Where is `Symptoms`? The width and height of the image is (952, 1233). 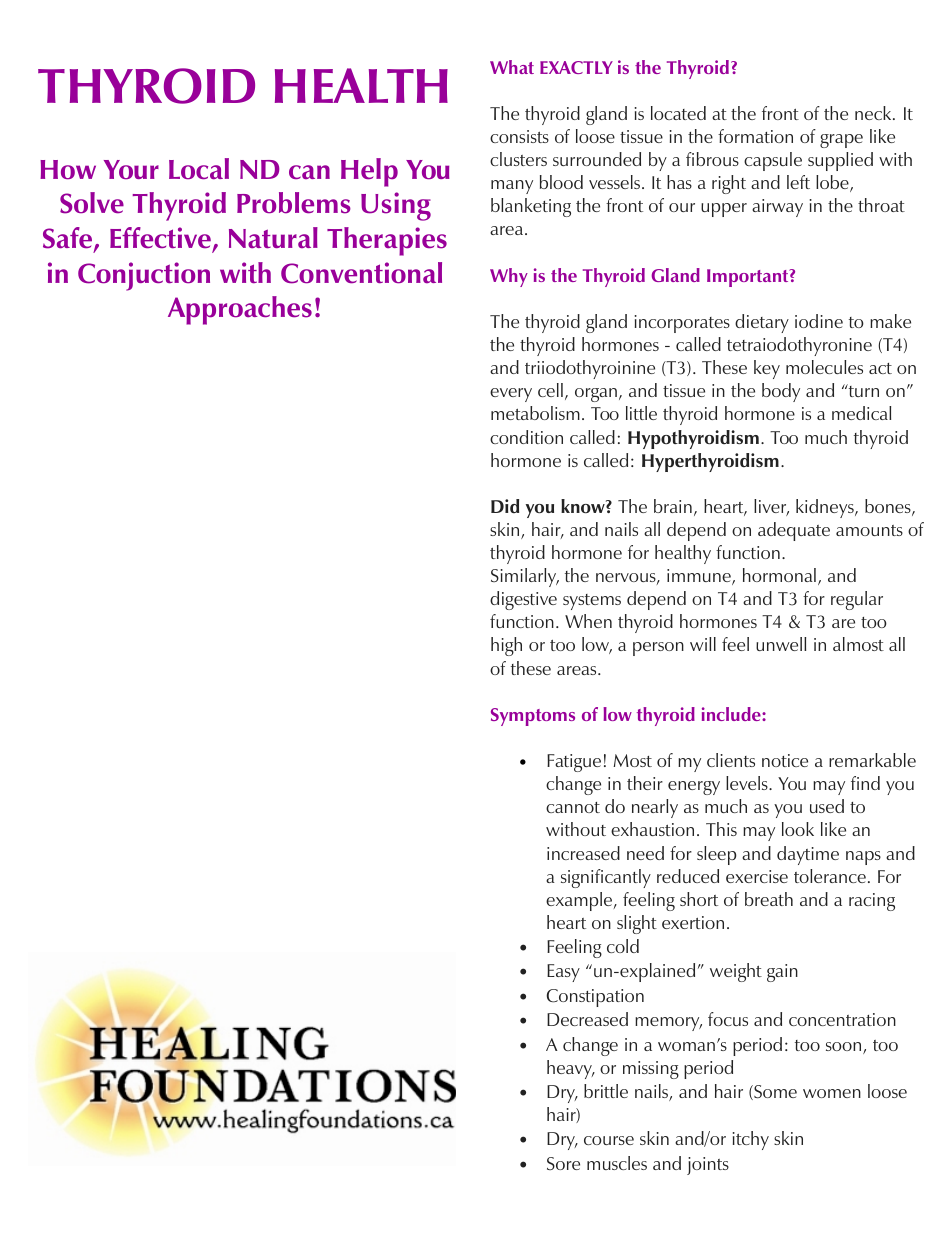
Symptoms is located at coordinates (533, 717).
